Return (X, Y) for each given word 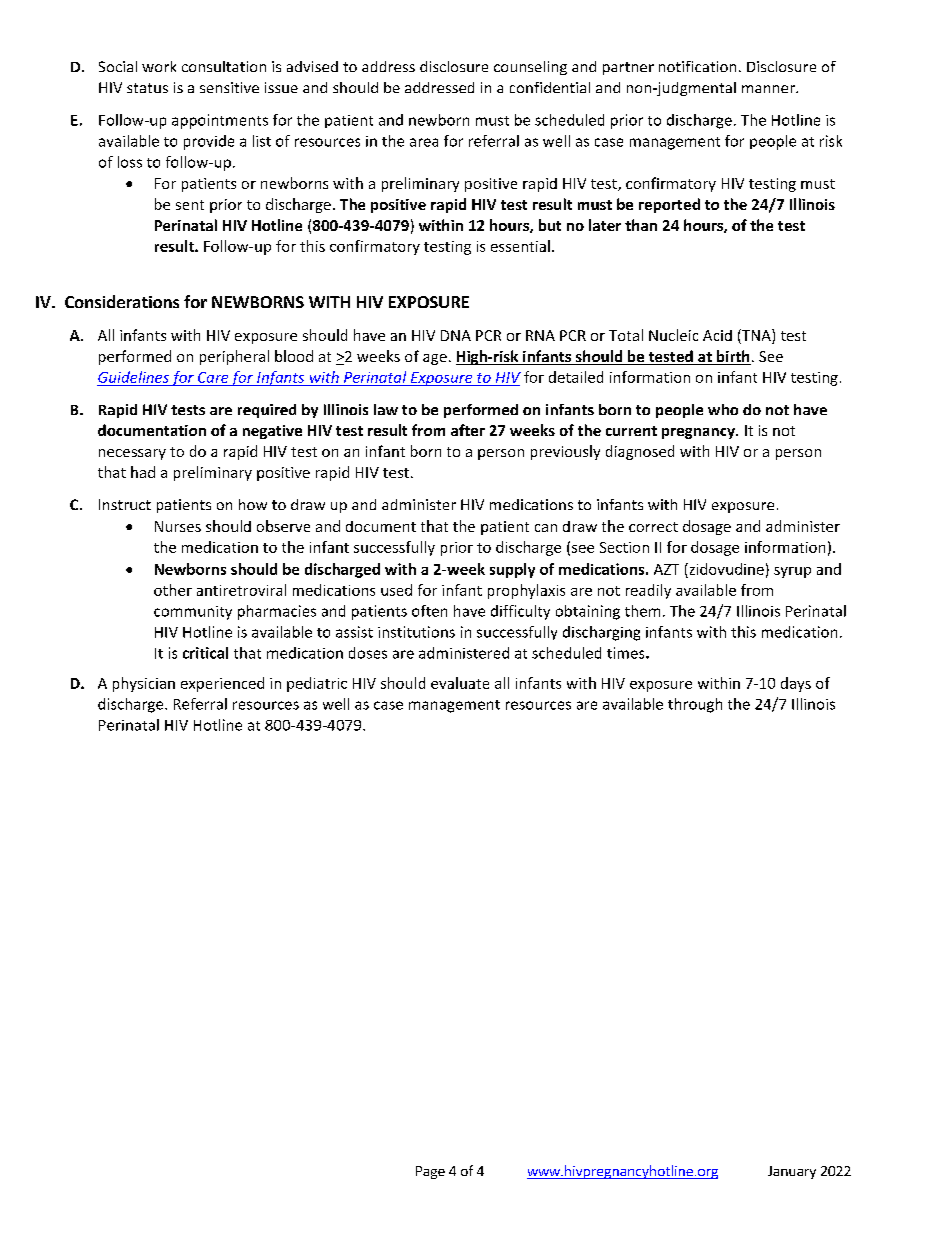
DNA (456, 335)
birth (733, 357)
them (642, 611)
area (424, 142)
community (193, 613)
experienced (222, 684)
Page (430, 1172)
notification (697, 66)
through (695, 705)
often (429, 611)
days (796, 684)
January (792, 1172)
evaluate (460, 683)
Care (213, 377)
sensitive (229, 87)
